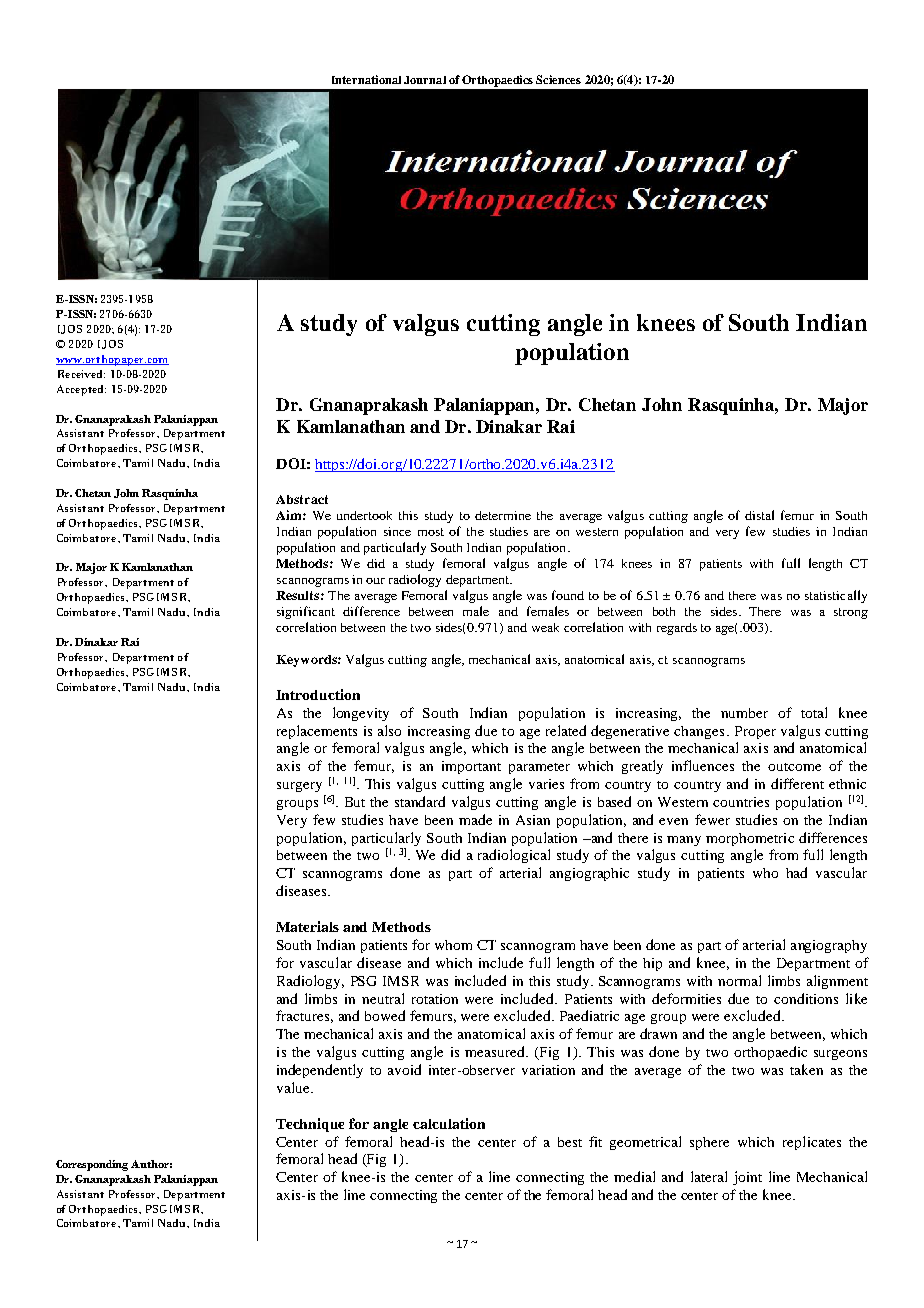 This document has width=924, height=1308. What do you see at coordinates (307, 926) in the document?
I see `Materials` at bounding box center [307, 926].
